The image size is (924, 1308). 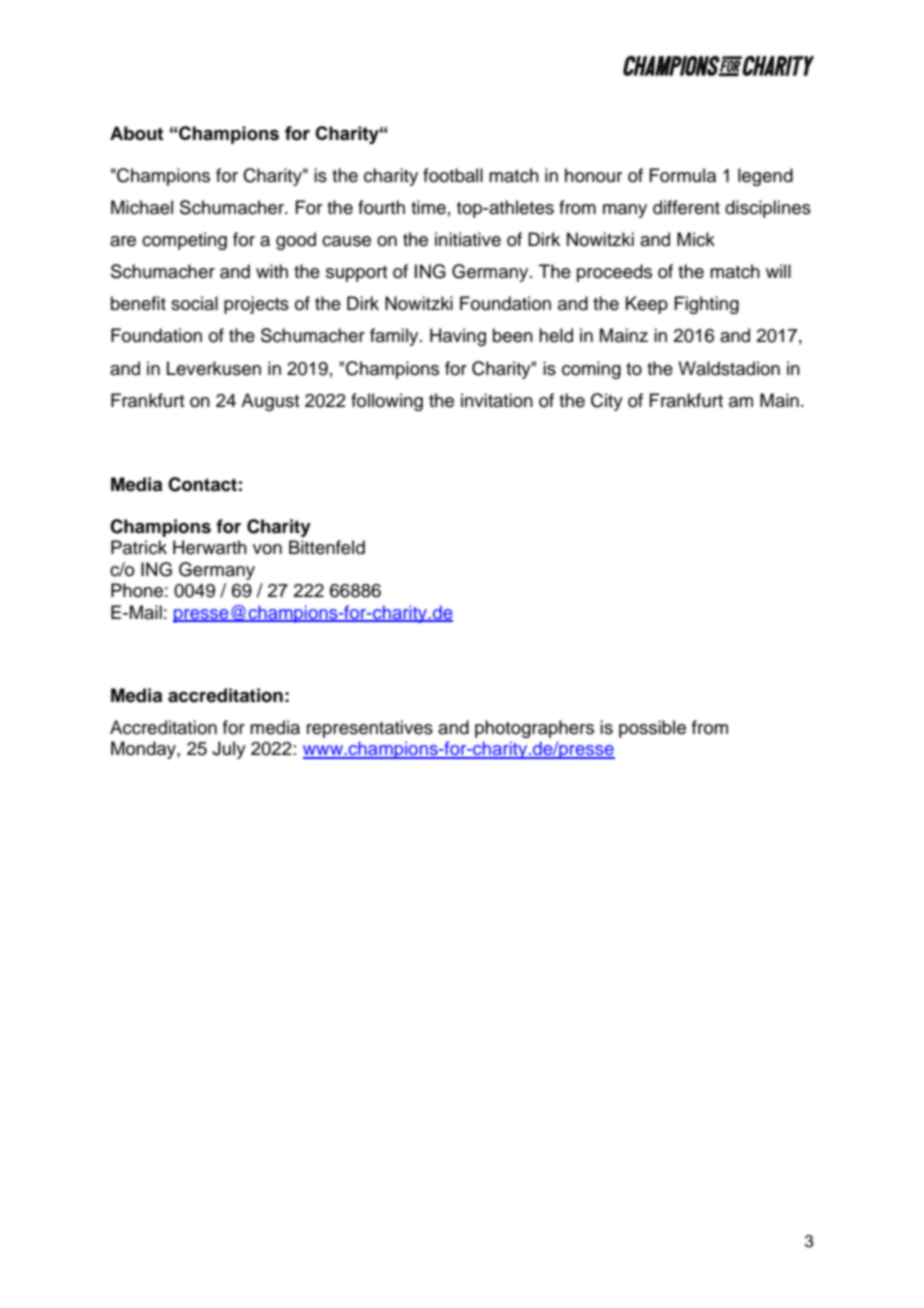 I want to click on von, so click(x=267, y=549).
